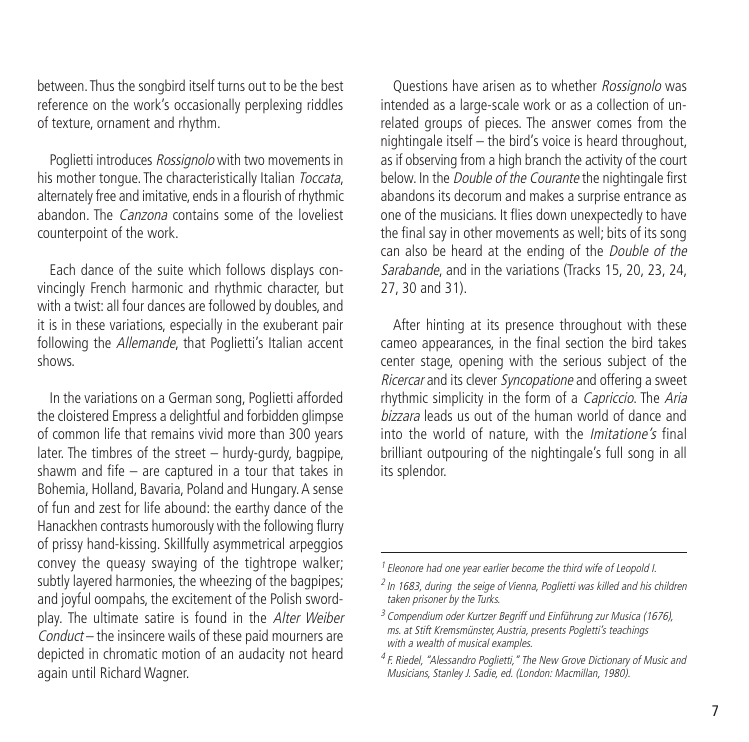  What do you see at coordinates (297, 637) in the screenshot?
I see `mourners` at bounding box center [297, 637].
